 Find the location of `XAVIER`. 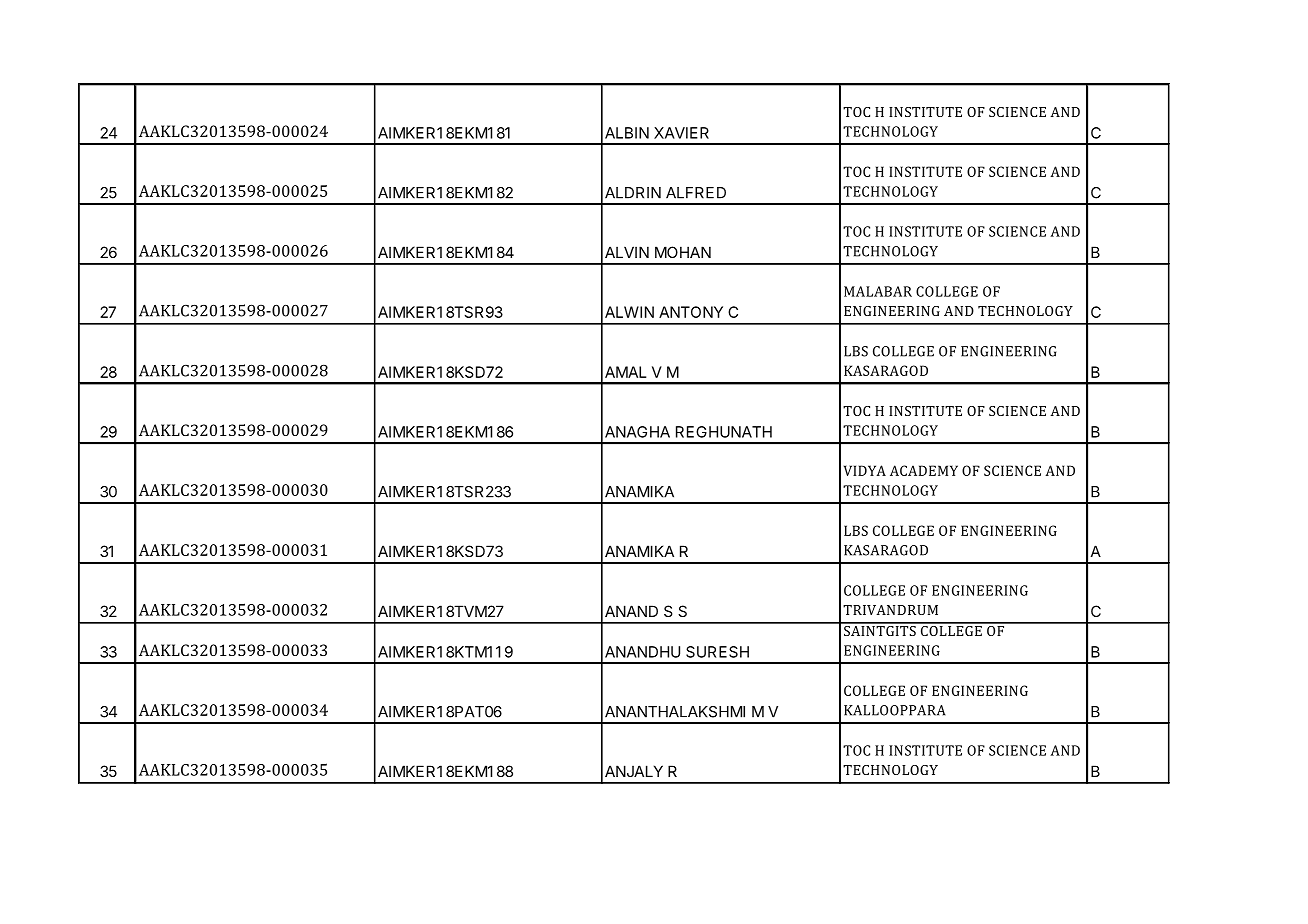

XAVIER is located at coordinates (681, 133).
